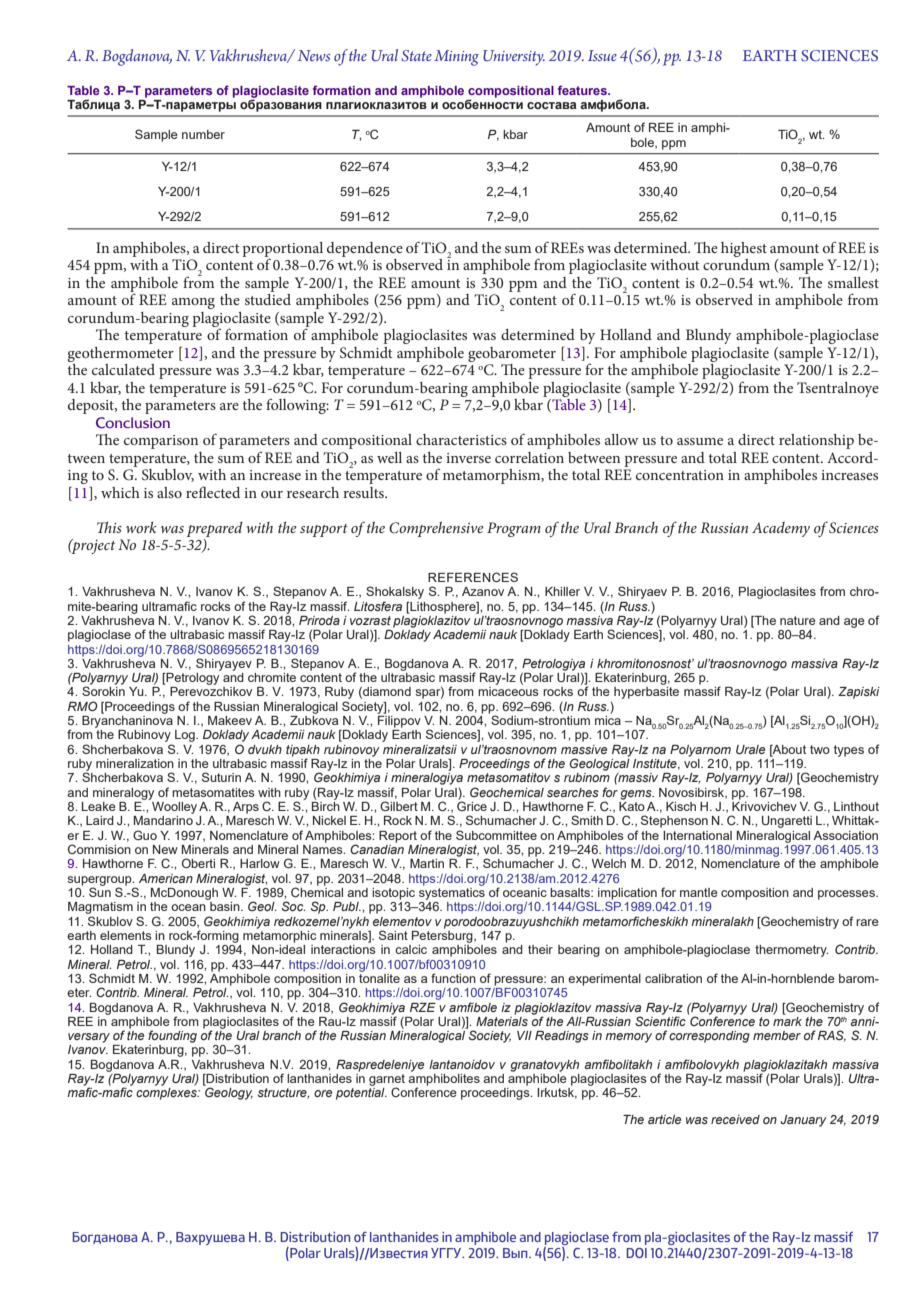  What do you see at coordinates (456, 58) in the image?
I see `Mining` at bounding box center [456, 58].
